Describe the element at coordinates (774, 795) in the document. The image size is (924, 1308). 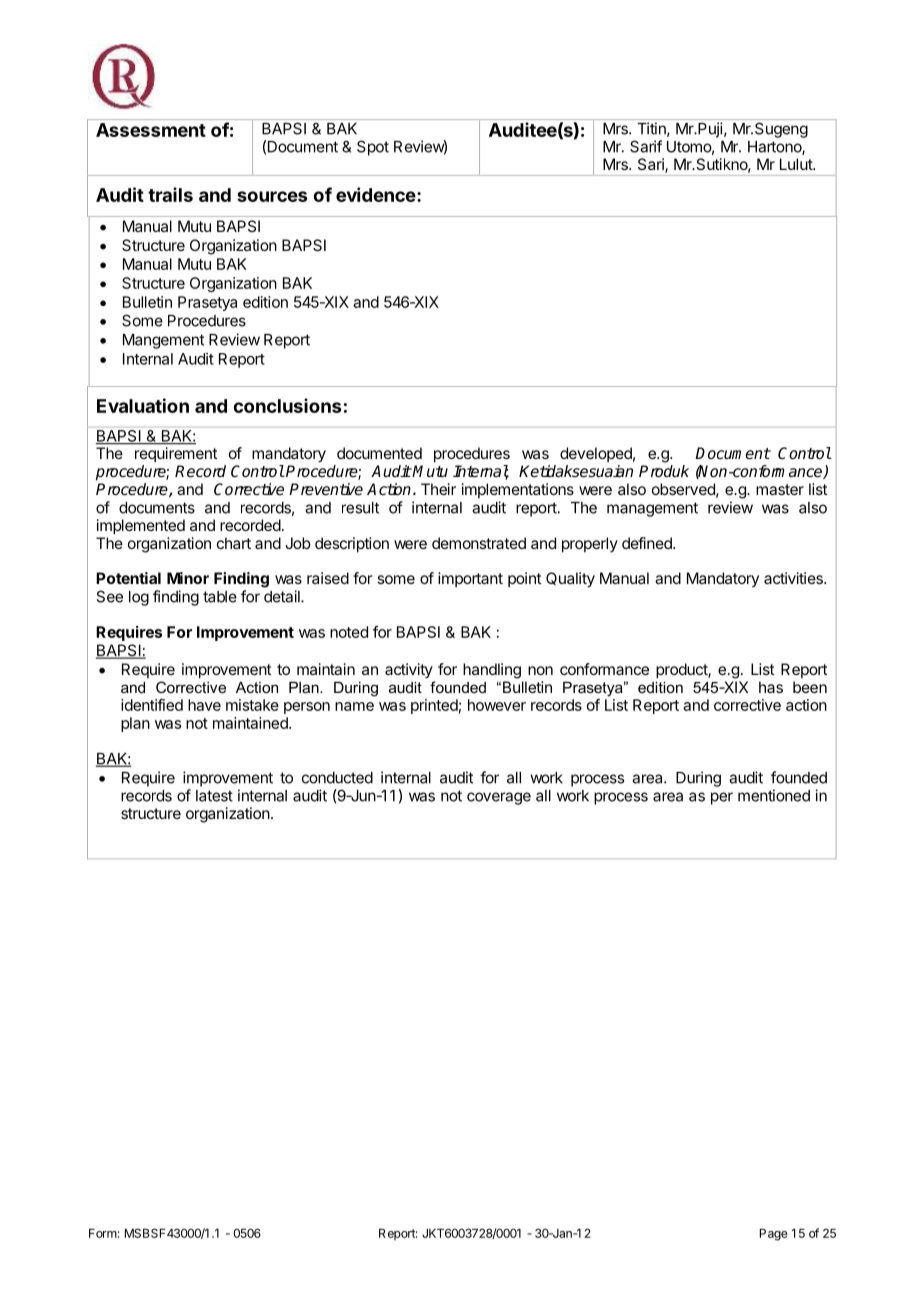
I see `mentioned` at that location.
